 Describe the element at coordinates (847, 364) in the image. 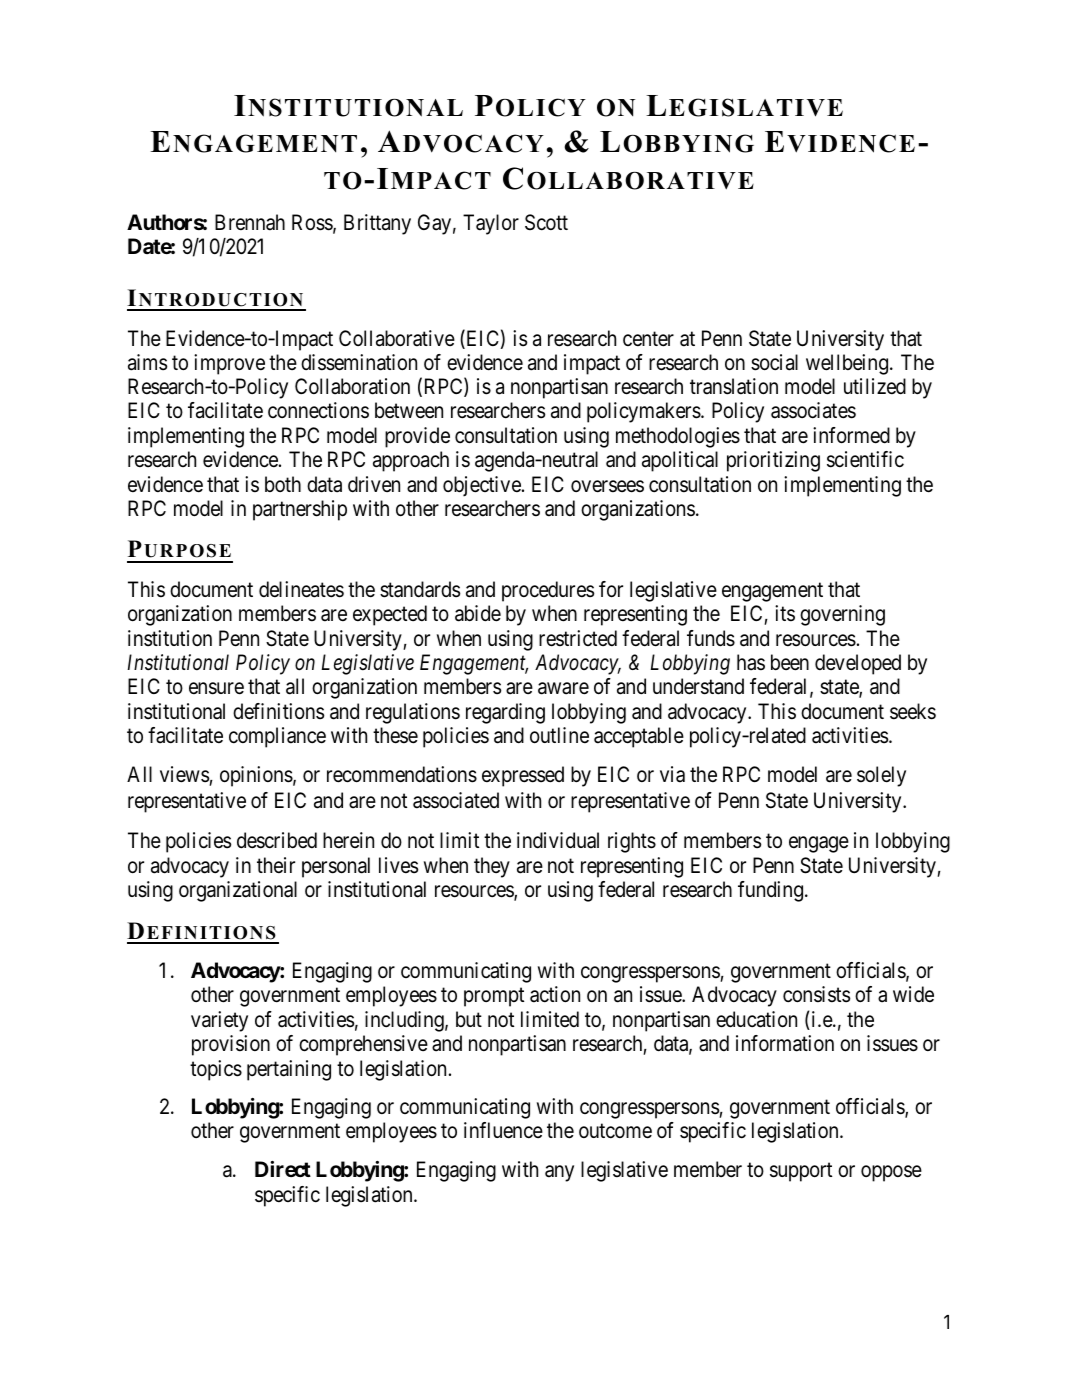

I see `wellbeing` at that location.
